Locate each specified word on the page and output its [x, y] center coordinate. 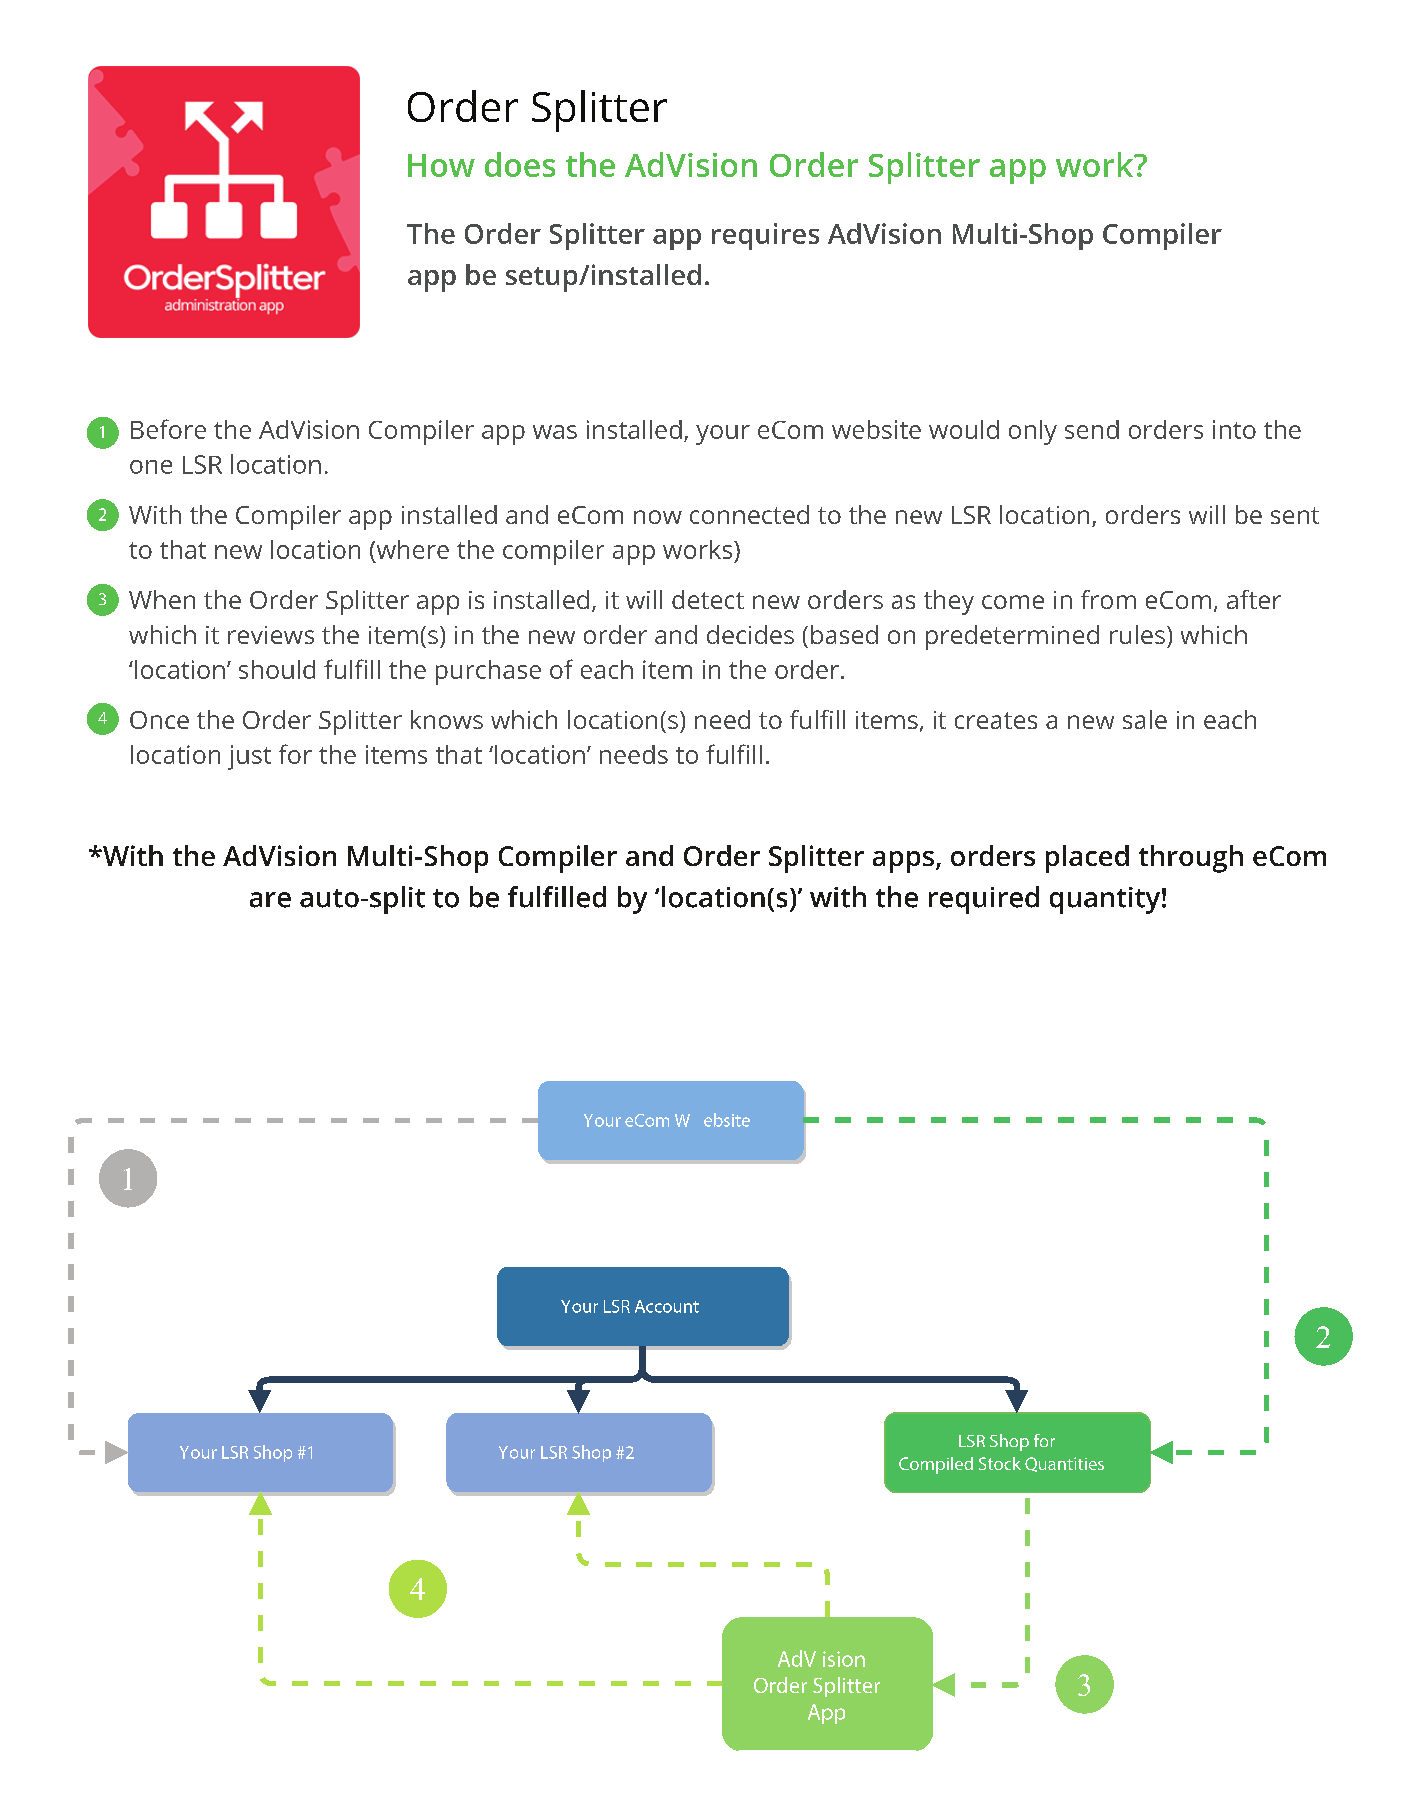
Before [168, 429]
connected [749, 514]
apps [903, 862]
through [1191, 859]
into [1234, 429]
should [277, 669]
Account [667, 1306]
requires [765, 236]
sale [1145, 719]
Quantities [1064, 1464]
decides [750, 634]
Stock [1000, 1463]
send [1092, 429]
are [270, 900]
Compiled [936, 1465]
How [441, 165]
